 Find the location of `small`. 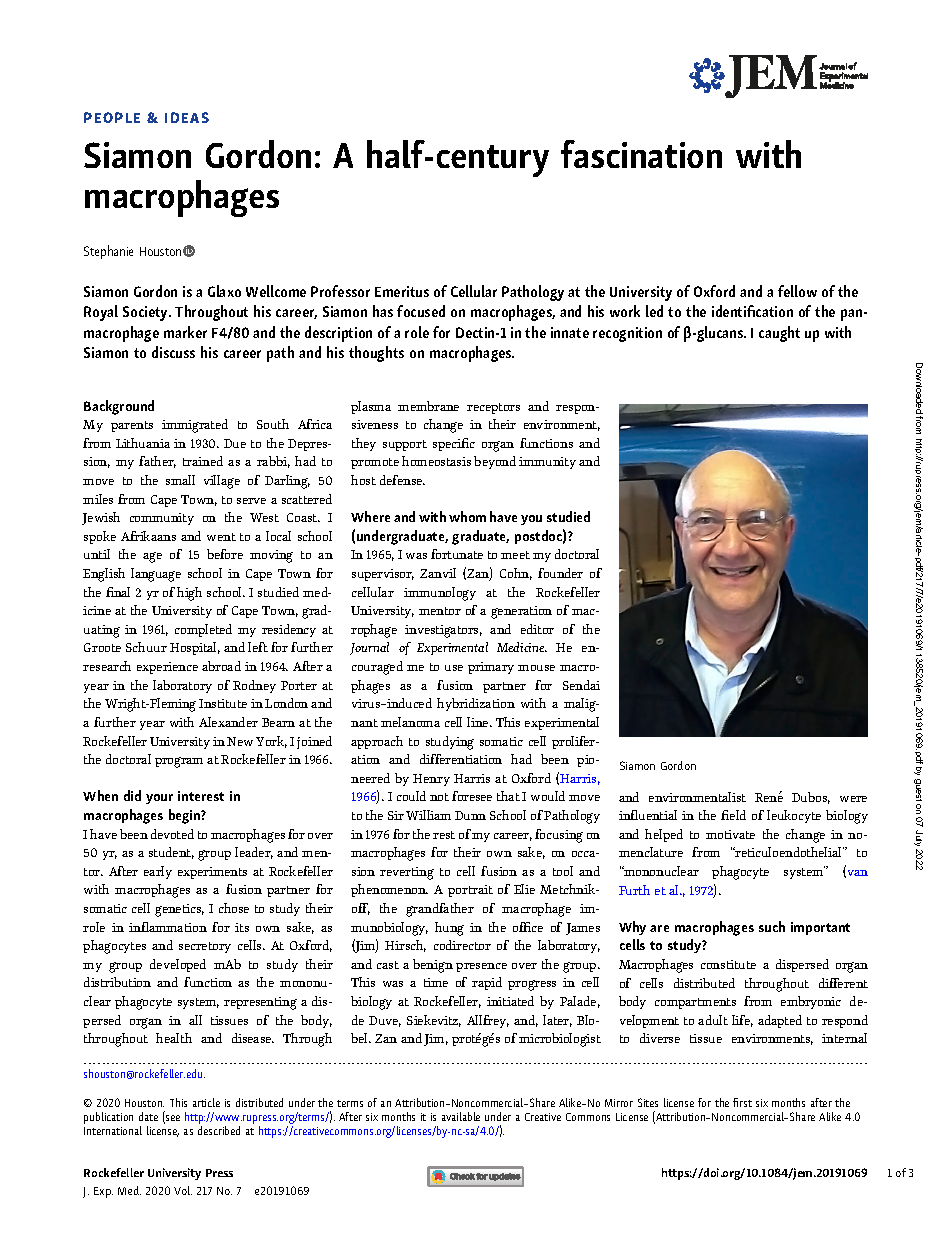

small is located at coordinates (180, 480).
